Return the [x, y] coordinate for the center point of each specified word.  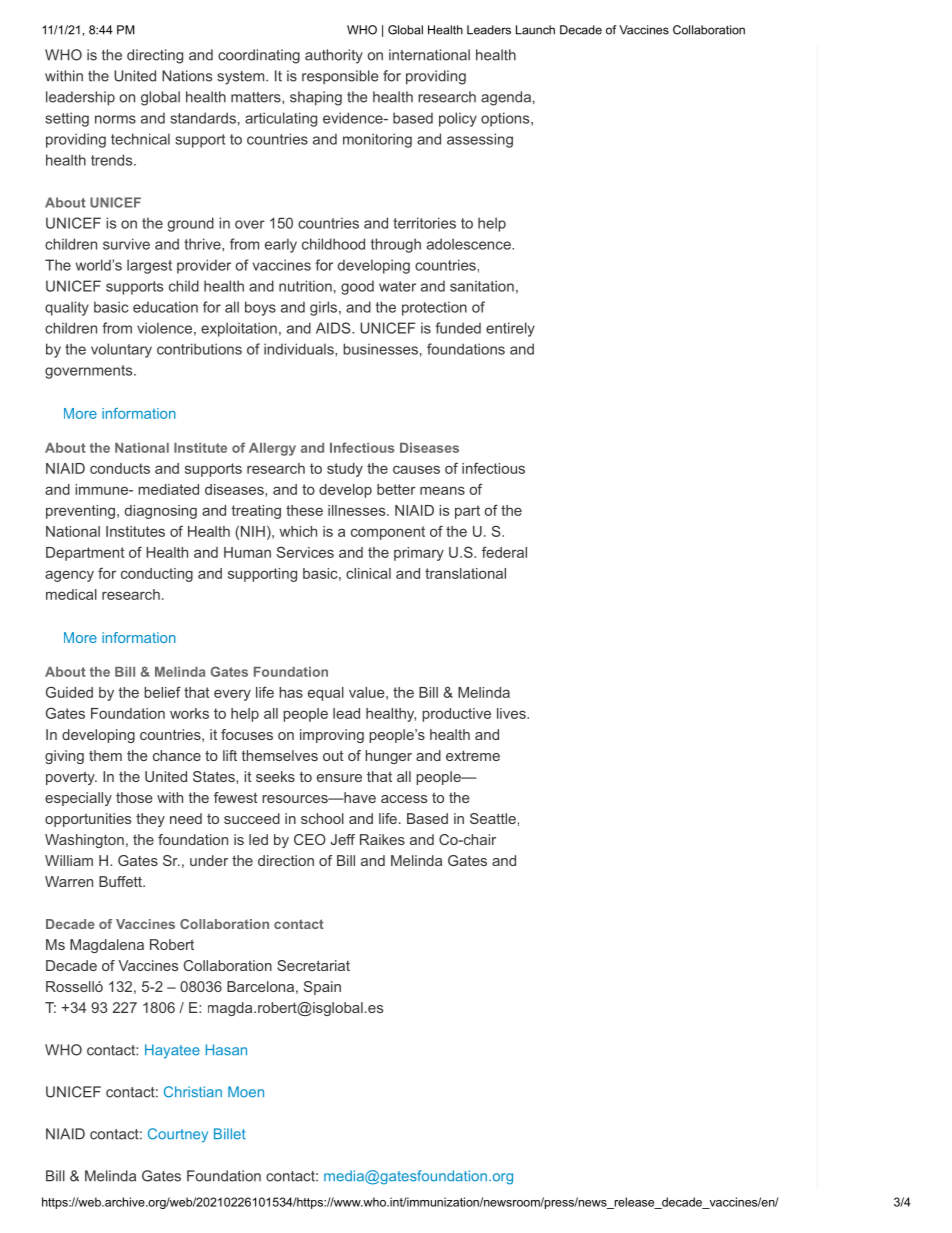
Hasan [226, 1050]
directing [155, 56]
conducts [120, 468]
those [134, 797]
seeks [275, 776]
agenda [506, 98]
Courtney [178, 1135]
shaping [316, 98]
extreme [473, 755]
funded [458, 328]
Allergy [272, 449]
